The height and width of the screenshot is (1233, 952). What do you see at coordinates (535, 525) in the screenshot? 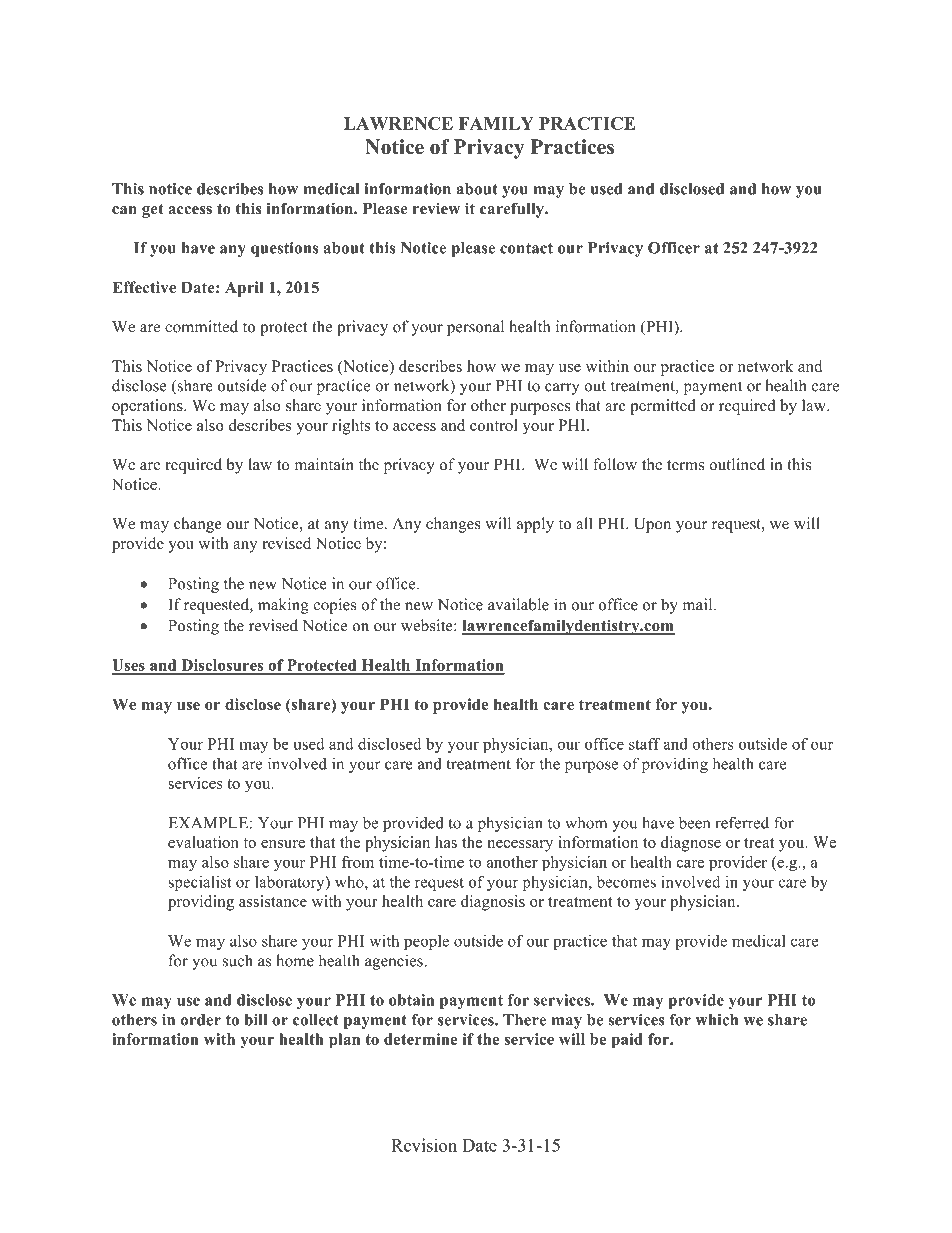
I see `apply` at bounding box center [535, 525].
